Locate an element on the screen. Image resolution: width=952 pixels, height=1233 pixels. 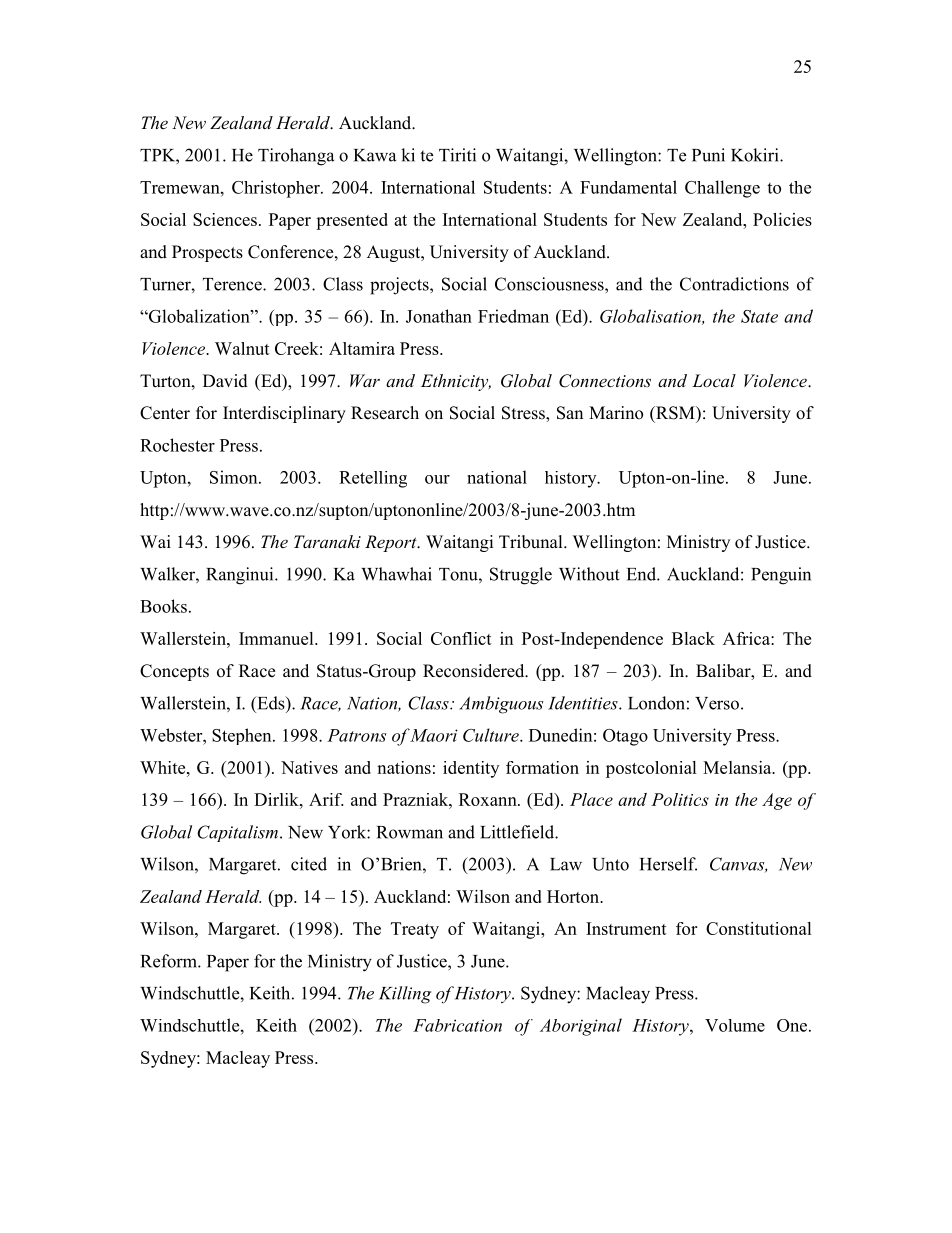
identity is located at coordinates (471, 769).
